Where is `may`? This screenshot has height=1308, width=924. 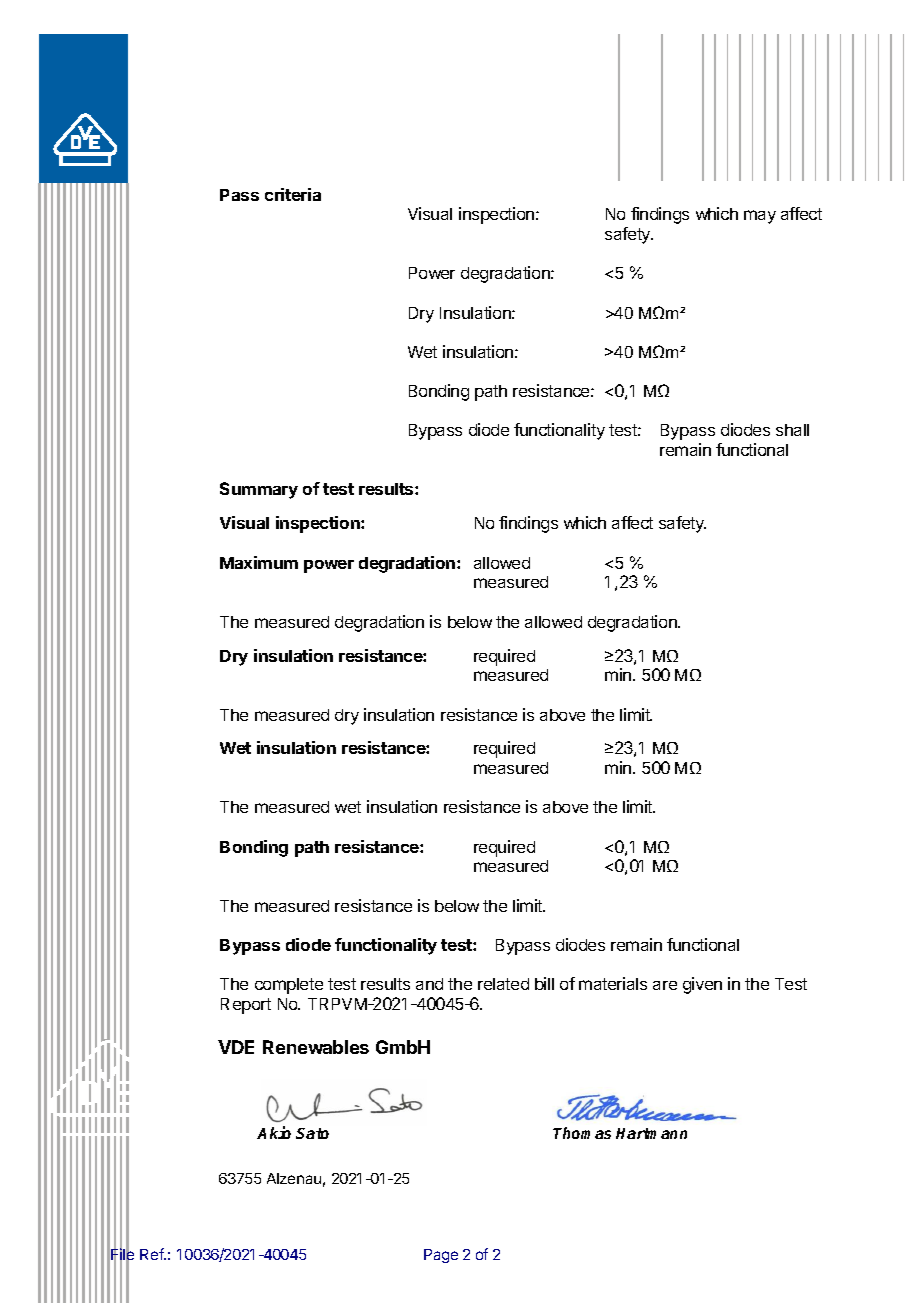 may is located at coordinates (760, 217).
